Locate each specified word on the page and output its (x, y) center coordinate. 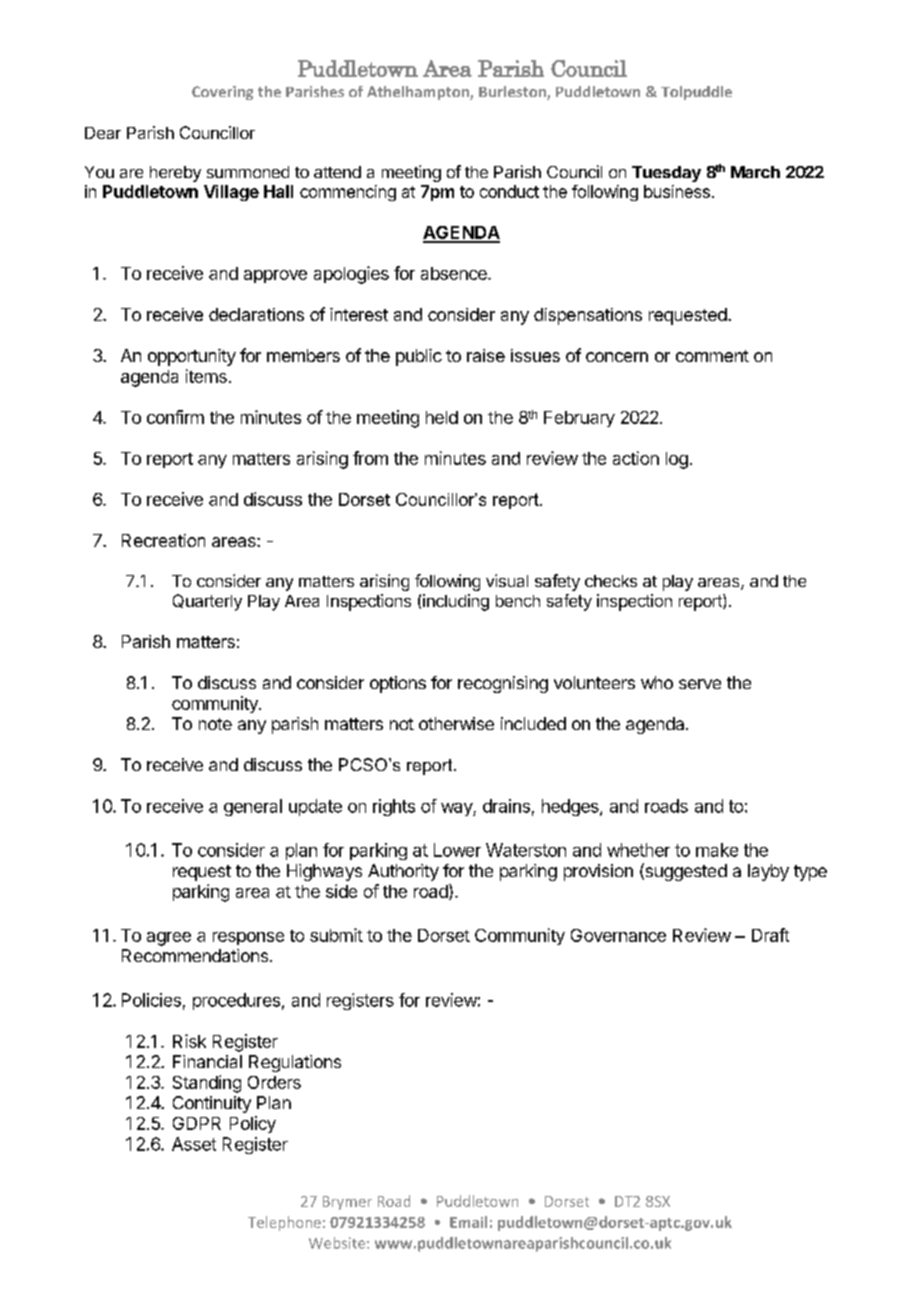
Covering (222, 93)
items (206, 376)
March (755, 172)
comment (712, 356)
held (442, 417)
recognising (503, 684)
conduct (509, 191)
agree (169, 939)
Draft (770, 935)
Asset (194, 1144)
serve (700, 684)
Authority (403, 872)
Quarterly (207, 602)
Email (468, 1222)
